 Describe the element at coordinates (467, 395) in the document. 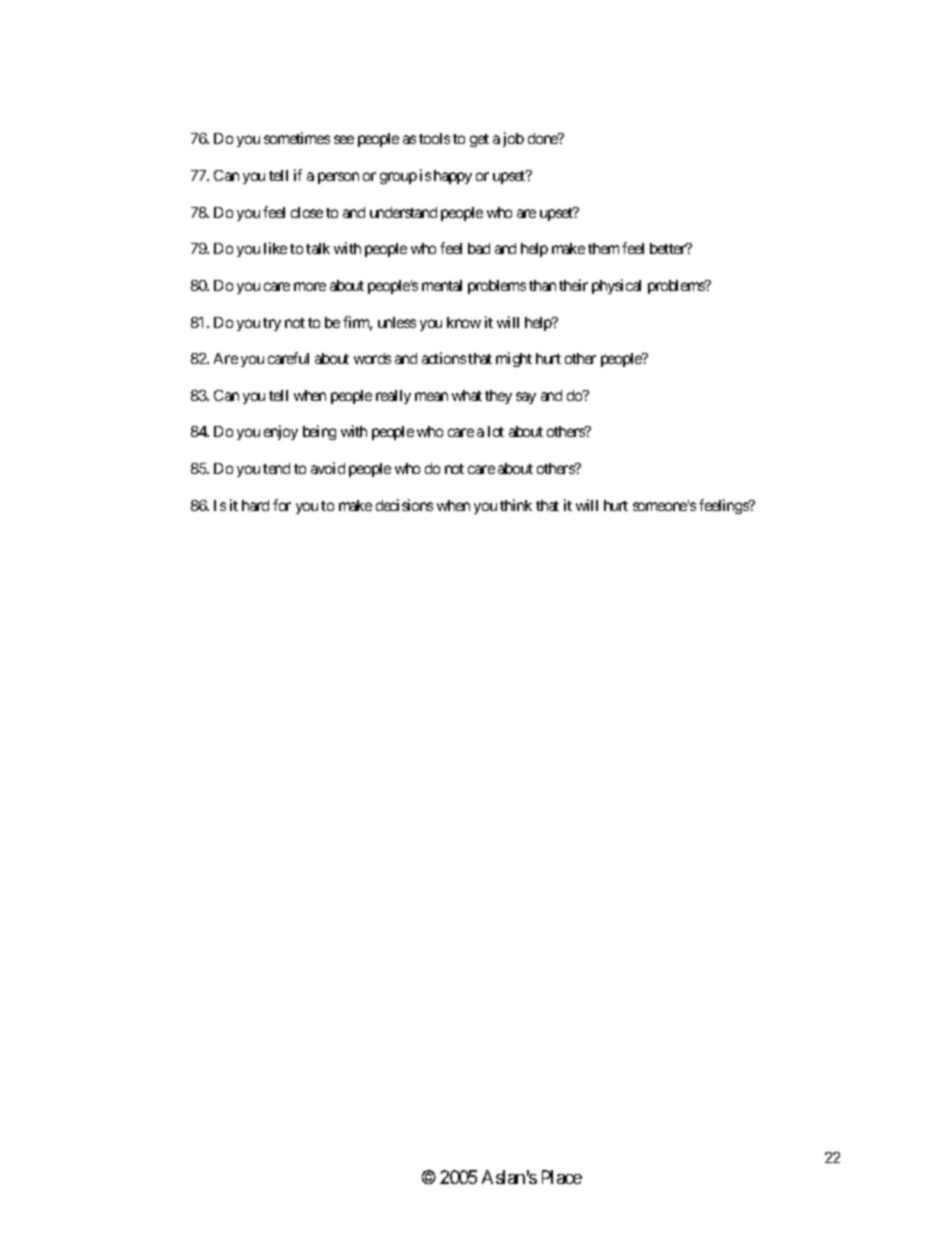

I see `what` at that location.
